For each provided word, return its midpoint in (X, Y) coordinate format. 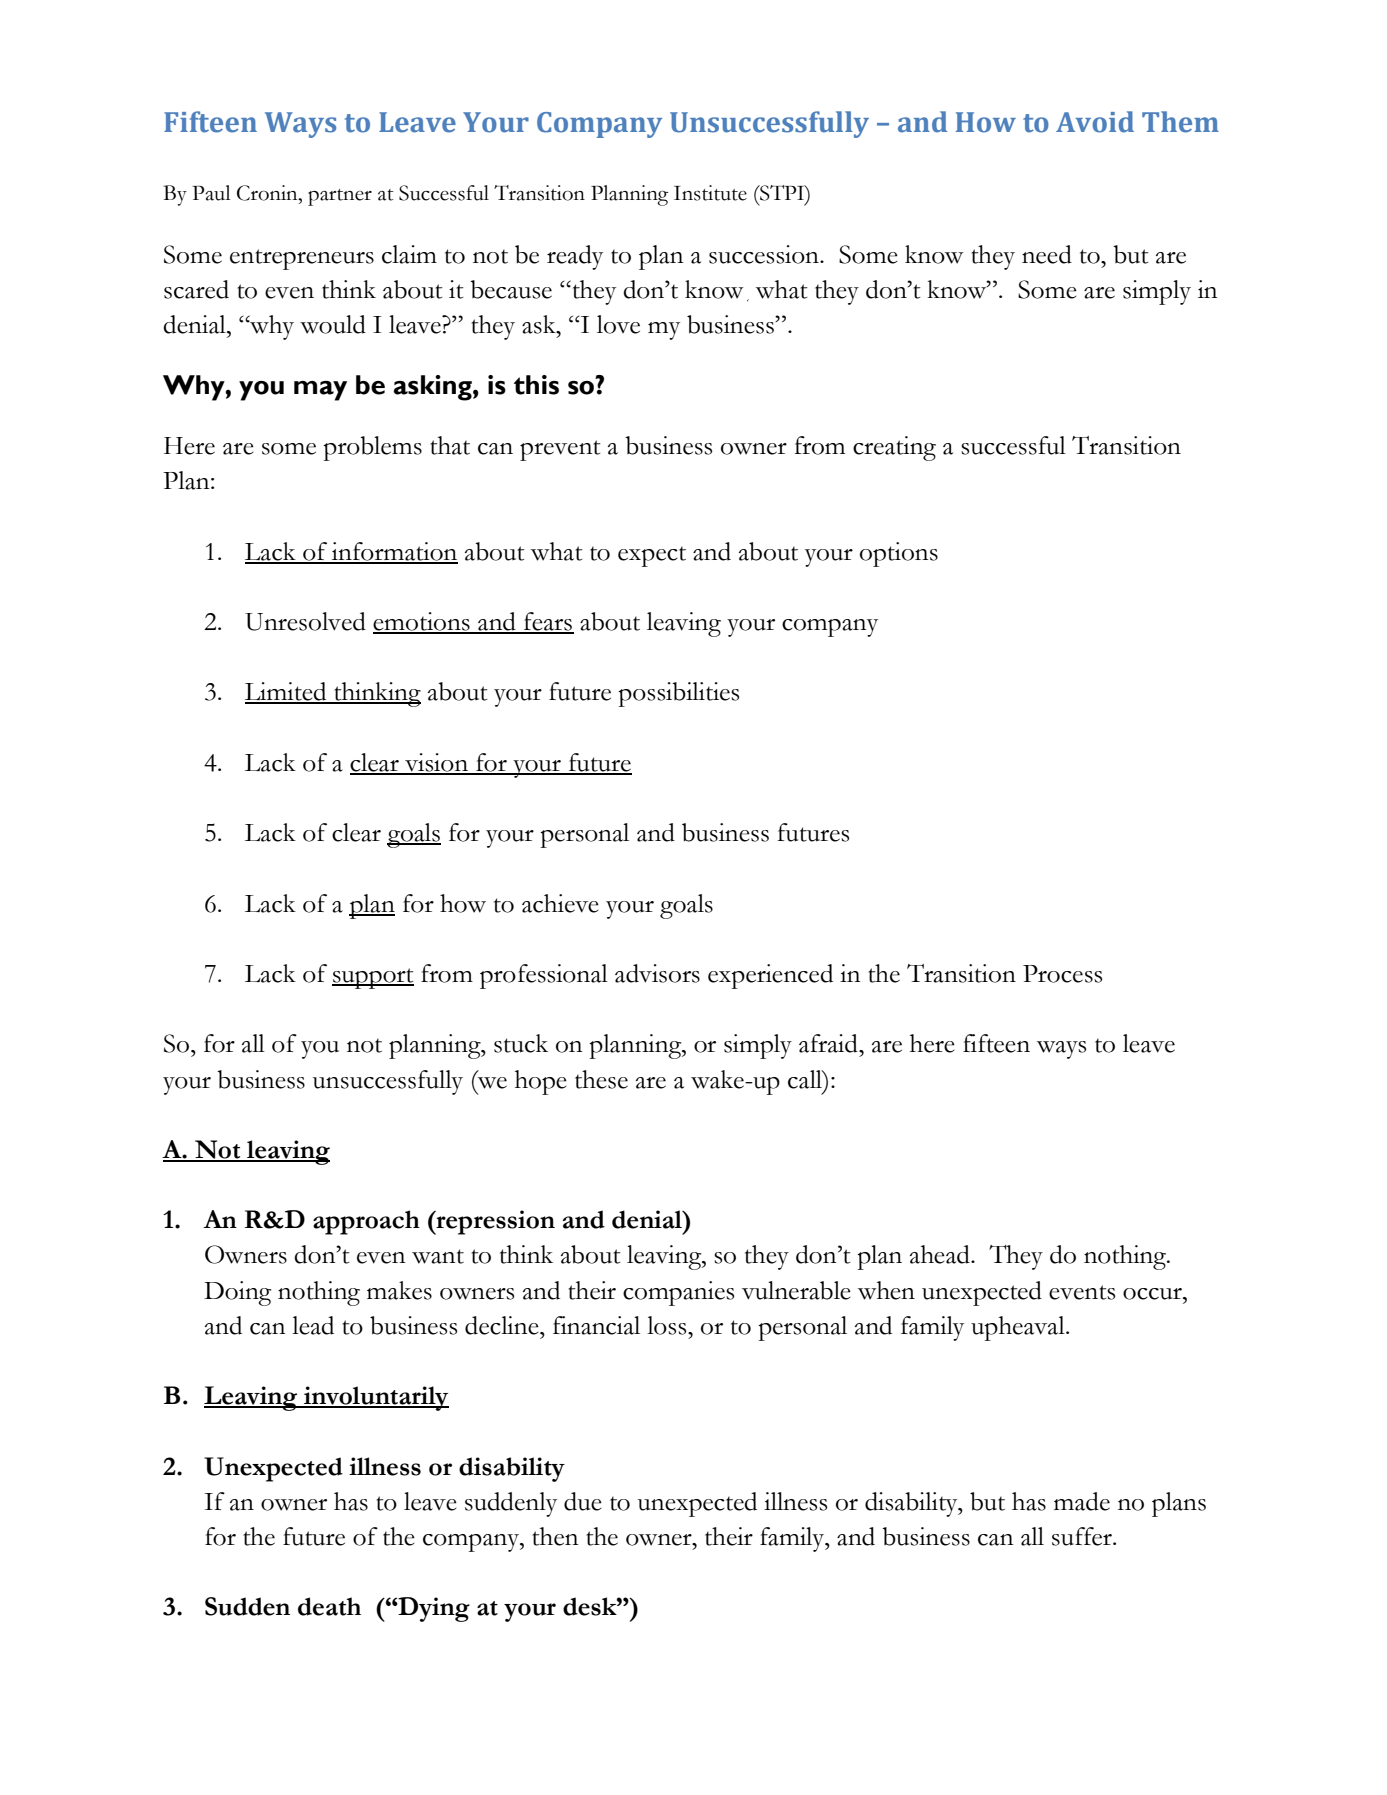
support (373, 978)
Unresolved (305, 621)
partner (340, 197)
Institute (710, 193)
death (329, 1606)
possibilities (678, 694)
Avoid (1095, 122)
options (899, 554)
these (601, 1079)
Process (1062, 974)
